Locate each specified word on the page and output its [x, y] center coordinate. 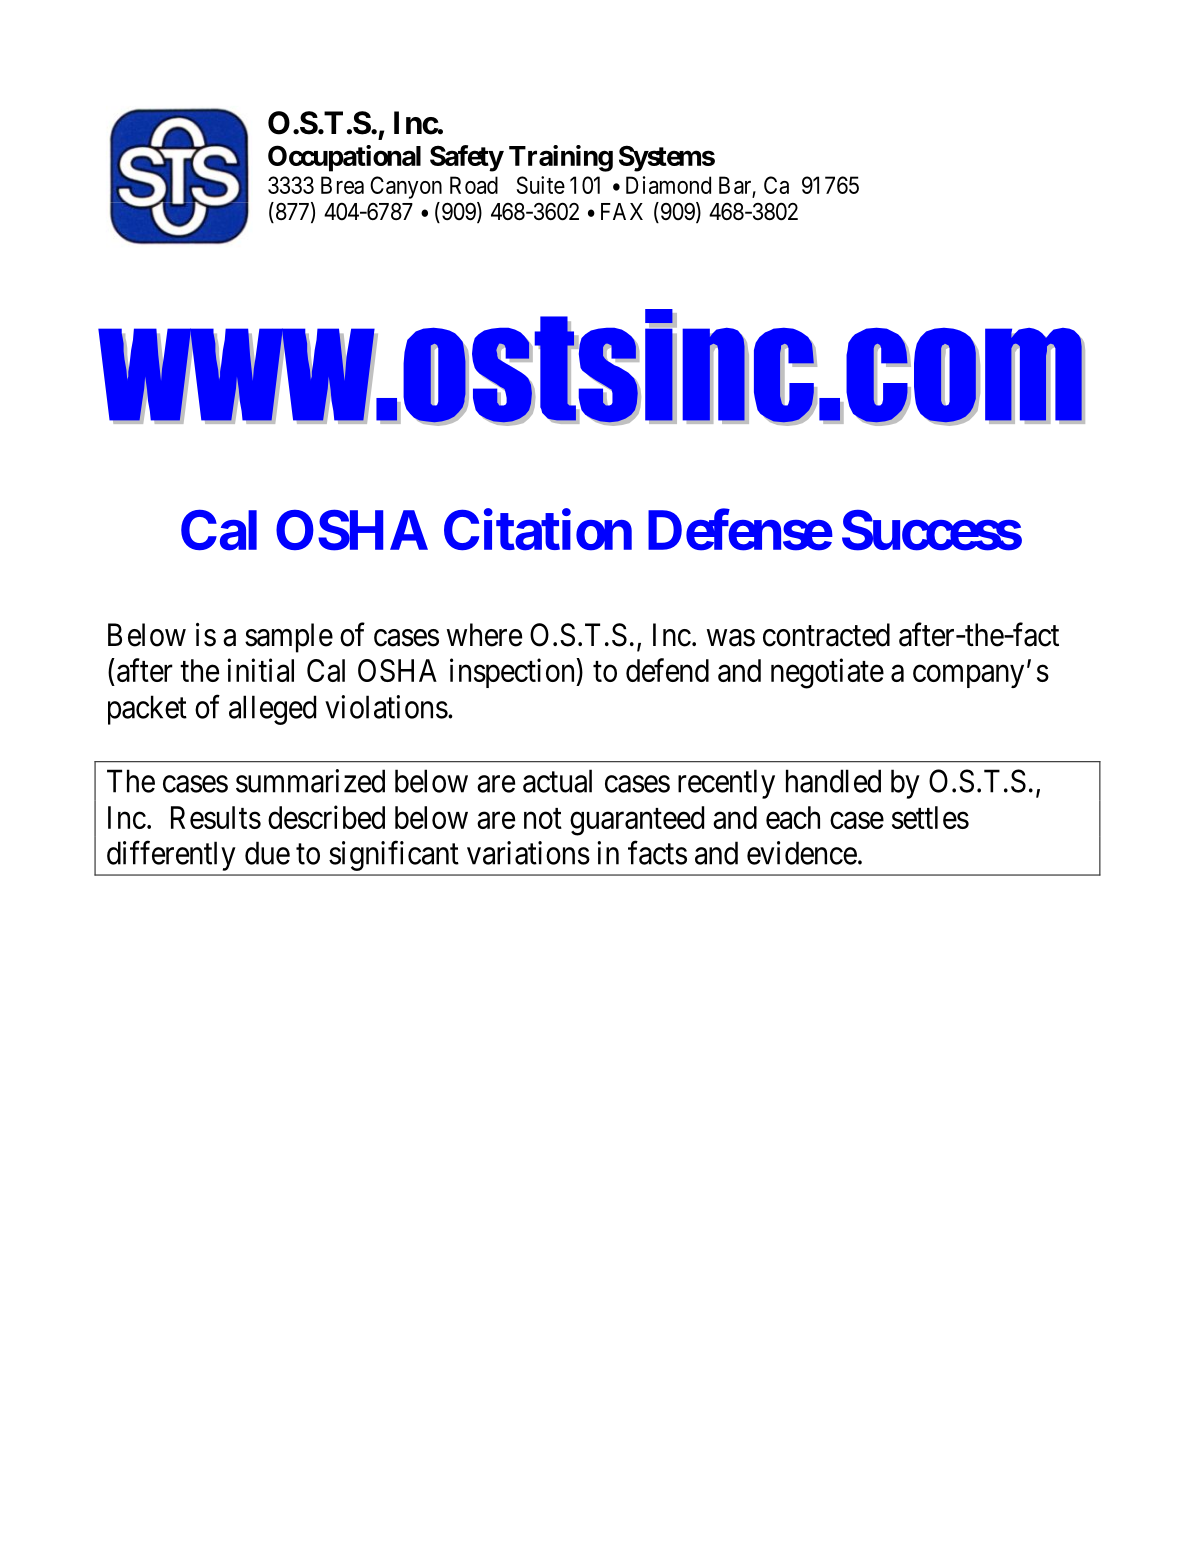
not [543, 818]
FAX [622, 211]
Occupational [344, 158]
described [326, 817]
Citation [538, 530]
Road [474, 185]
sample [289, 638]
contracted [826, 635]
